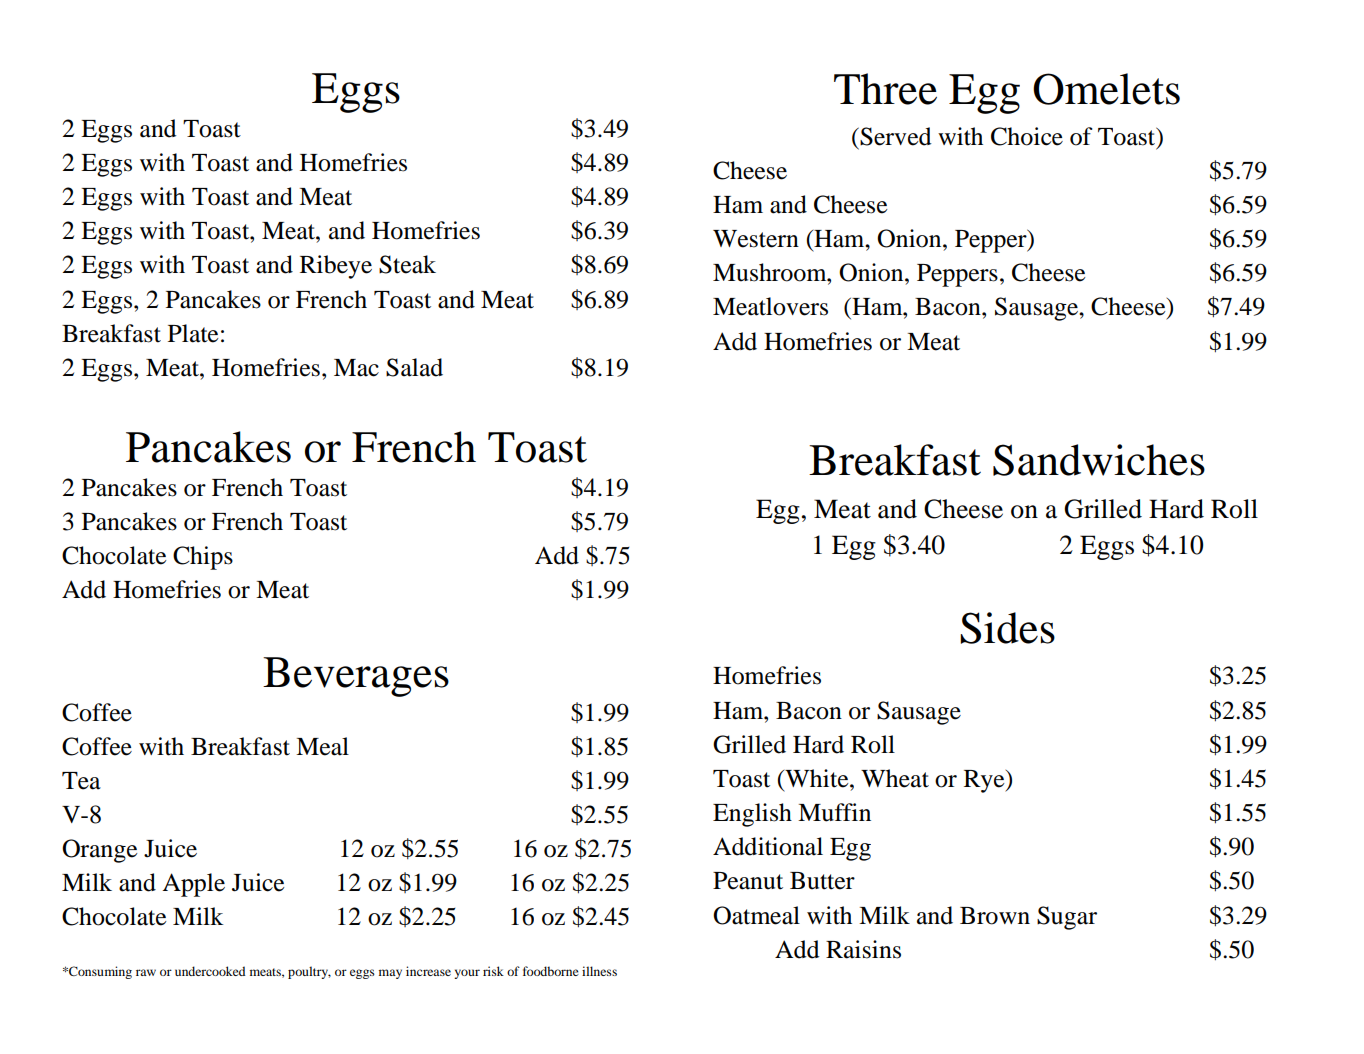 The image size is (1364, 1054). I want to click on illness, so click(599, 971).
